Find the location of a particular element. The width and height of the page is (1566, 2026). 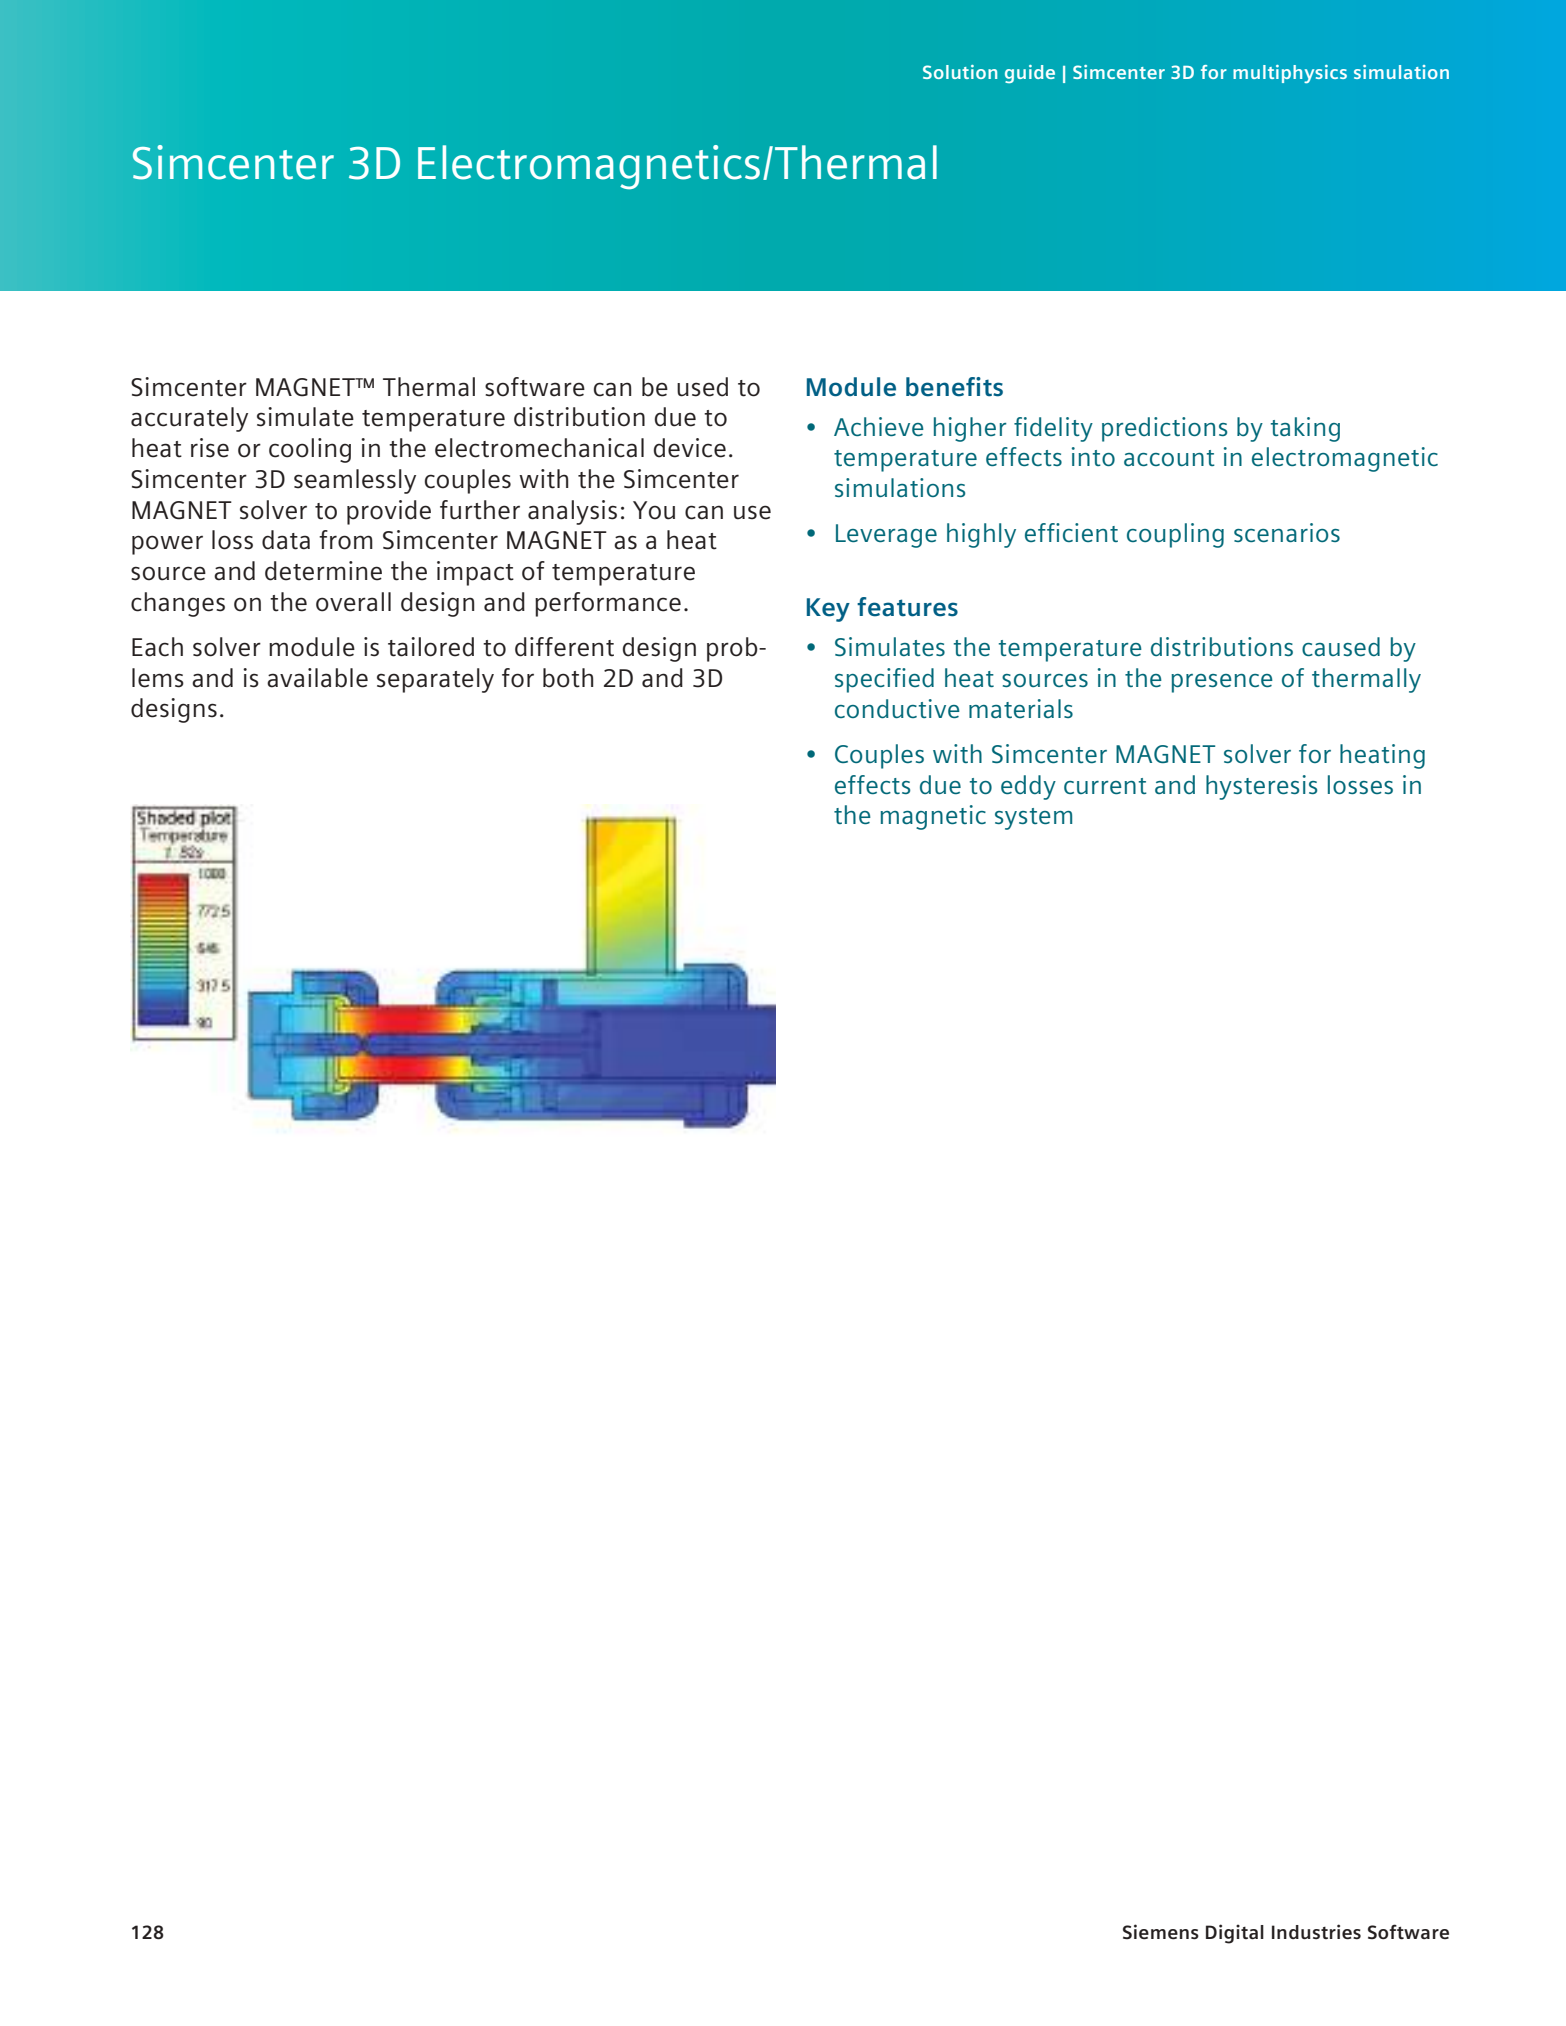

available is located at coordinates (317, 678).
